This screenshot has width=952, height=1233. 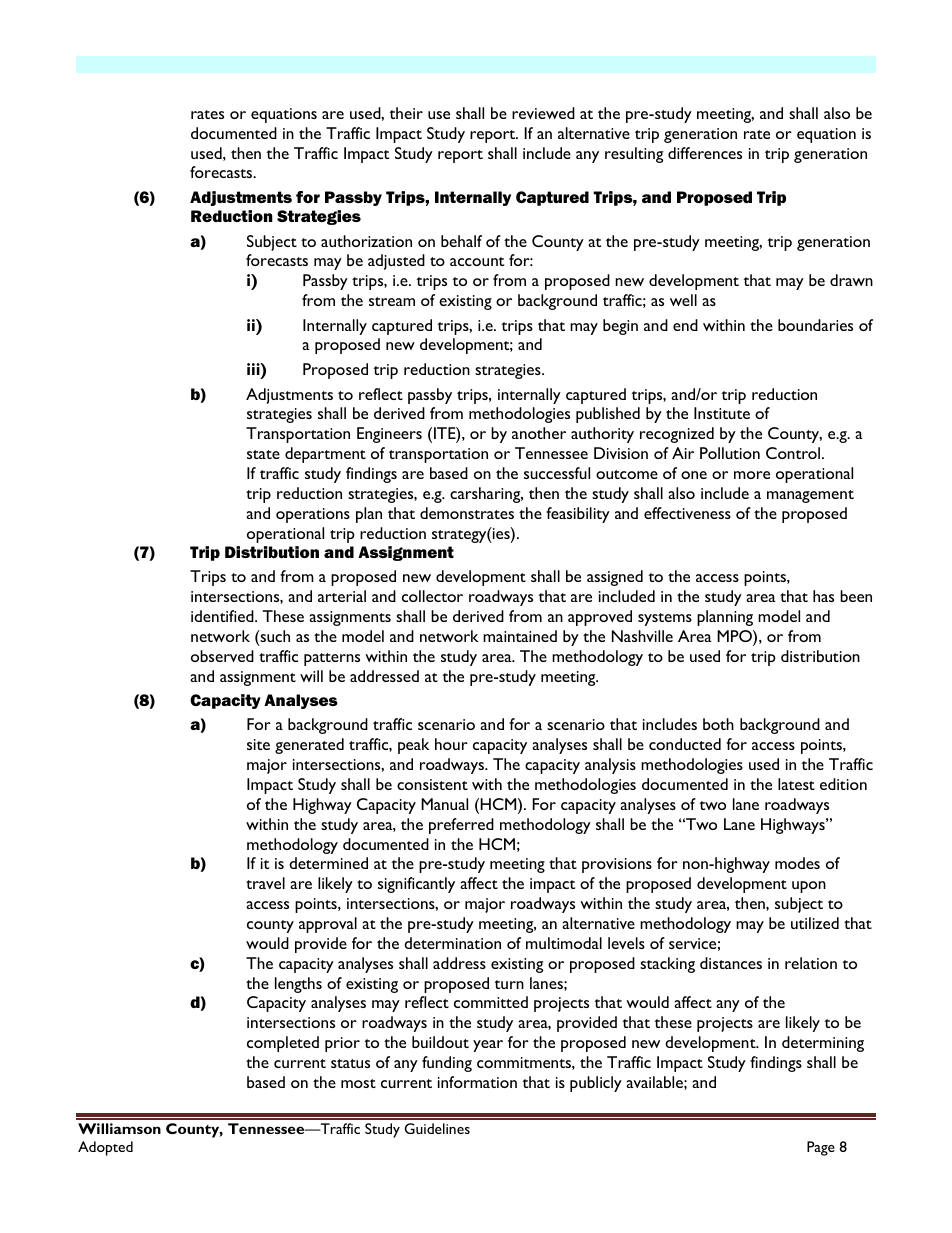 I want to click on differences, so click(x=705, y=153).
